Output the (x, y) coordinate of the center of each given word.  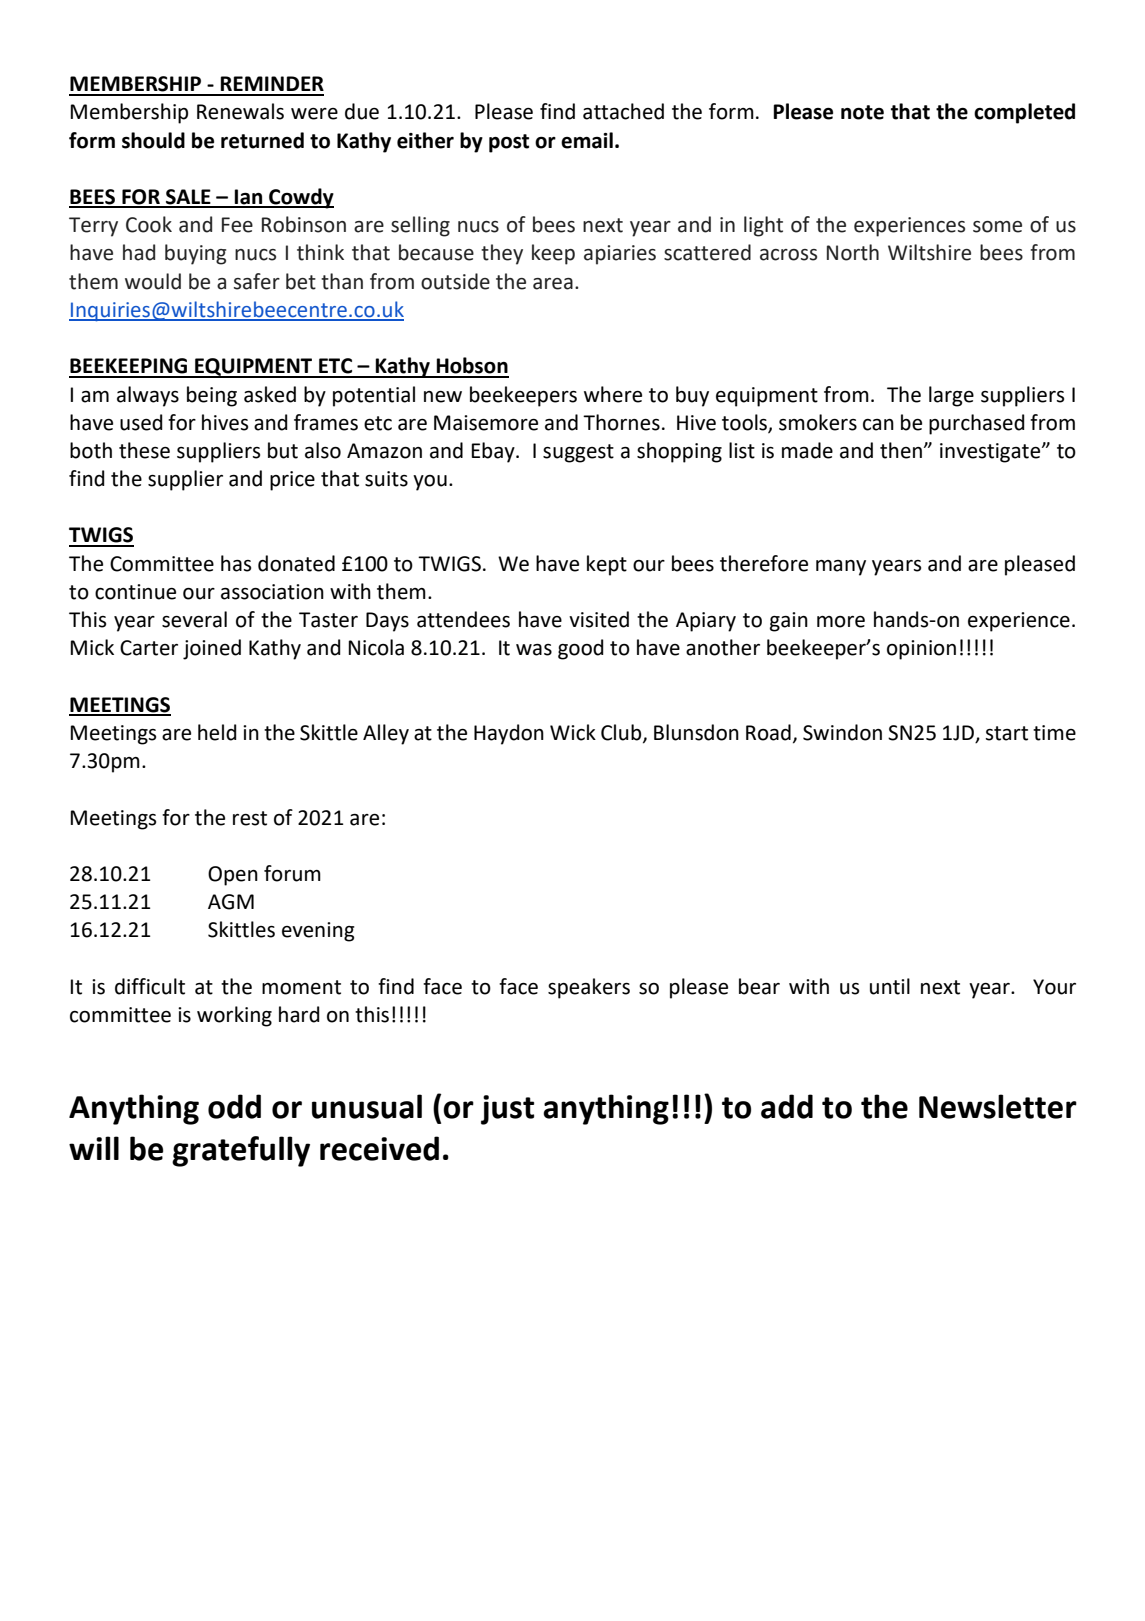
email (587, 140)
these (144, 450)
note (862, 112)
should (153, 140)
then (901, 450)
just (507, 1110)
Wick (573, 732)
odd (234, 1106)
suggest (578, 453)
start (1006, 733)
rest (250, 818)
